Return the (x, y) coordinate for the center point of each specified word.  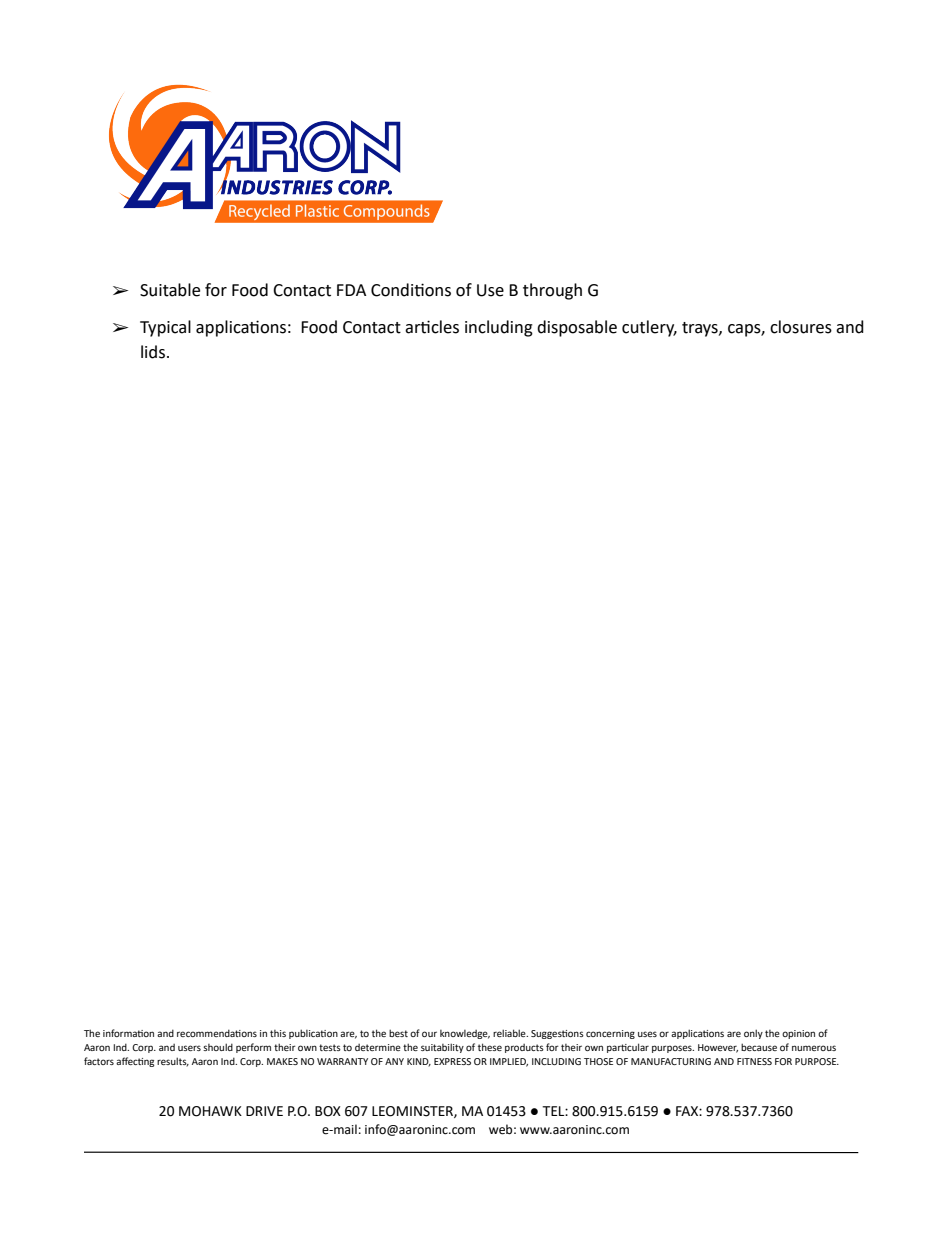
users (189, 1048)
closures (801, 327)
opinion (798, 1034)
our (429, 1034)
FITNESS (754, 1061)
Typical (165, 328)
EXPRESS (452, 1061)
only (753, 1034)
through (552, 291)
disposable (577, 328)
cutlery (649, 328)
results (173, 1062)
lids (153, 352)
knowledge (465, 1034)
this (278, 1033)
